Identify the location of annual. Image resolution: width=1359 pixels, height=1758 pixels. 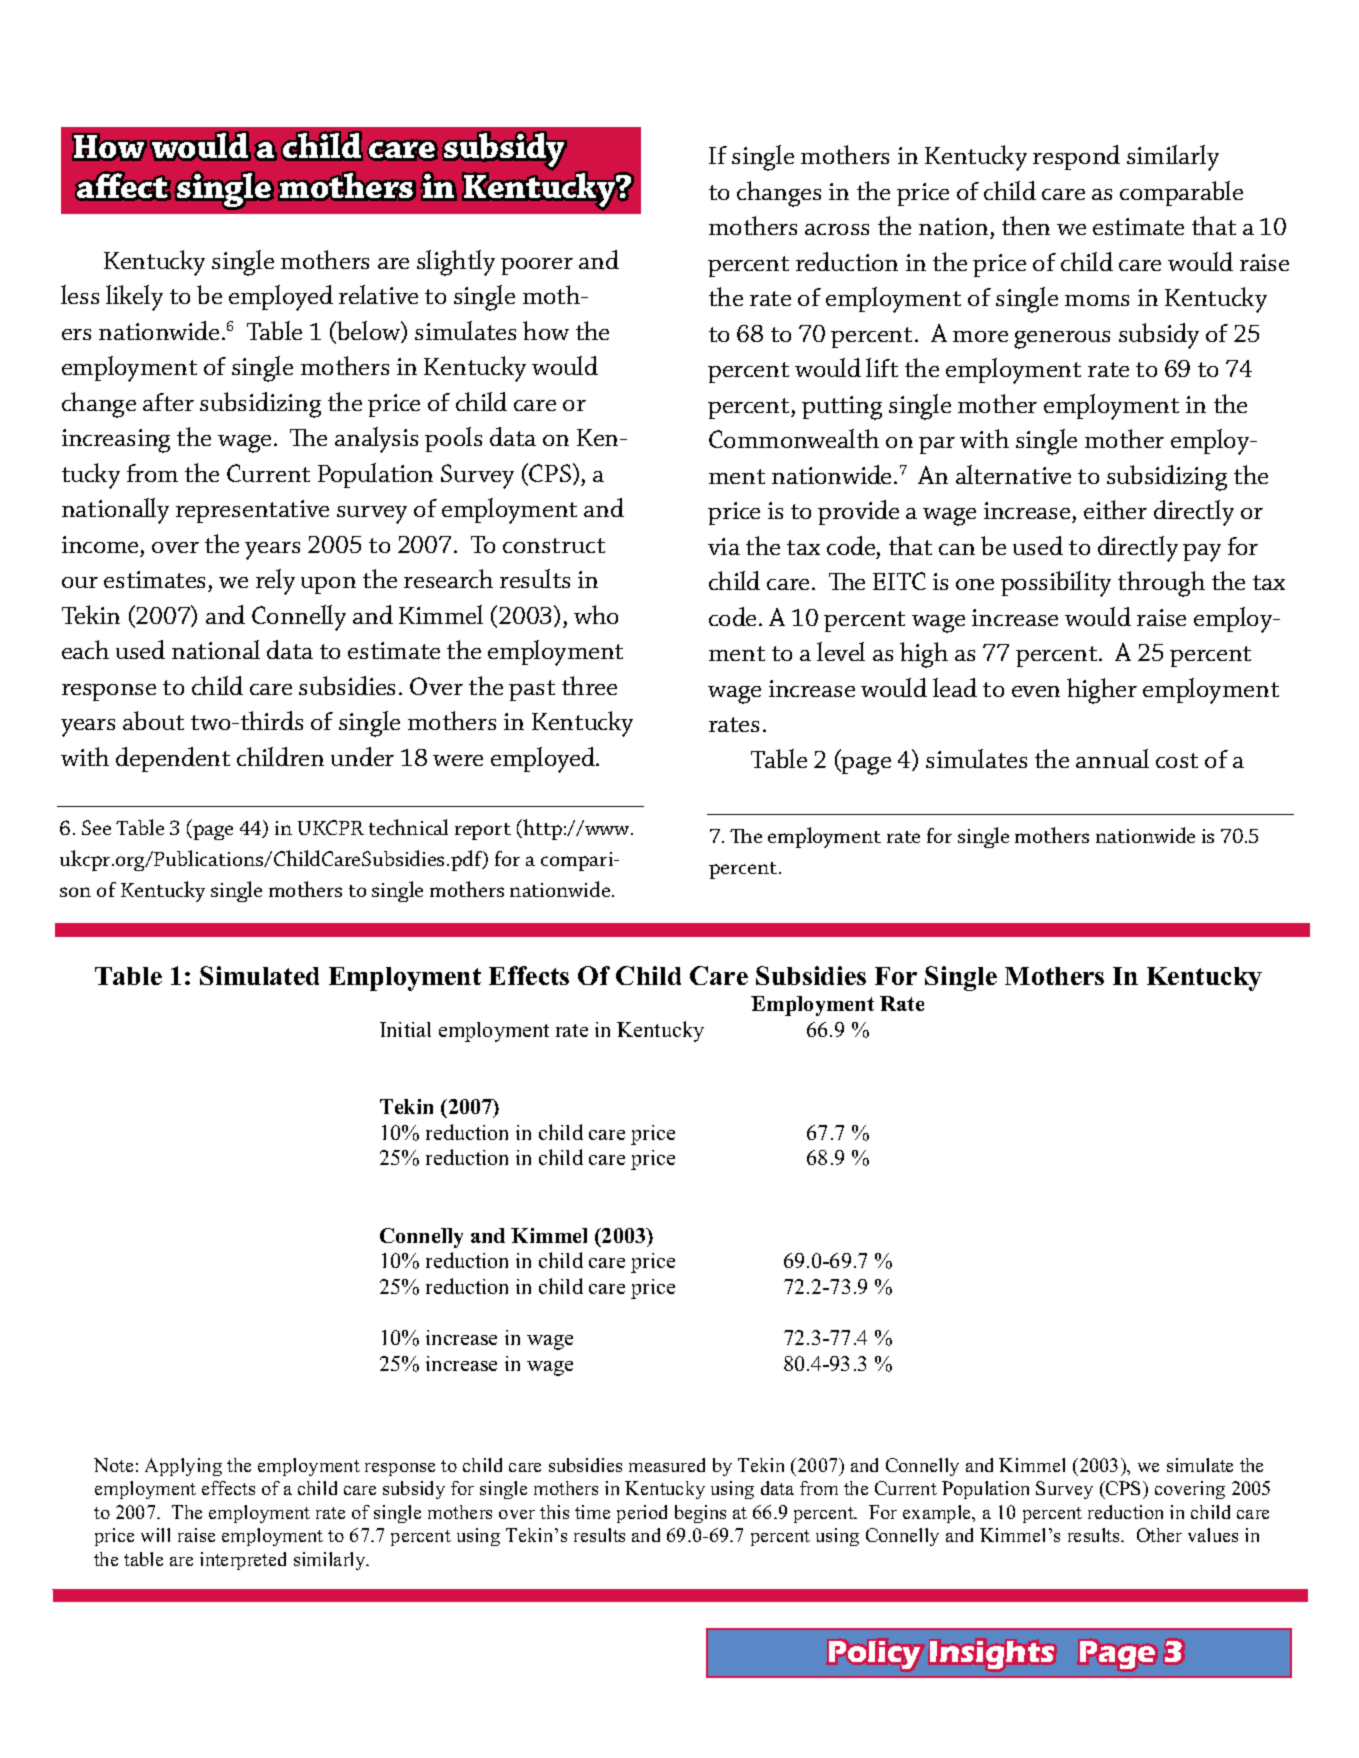
(1112, 758).
